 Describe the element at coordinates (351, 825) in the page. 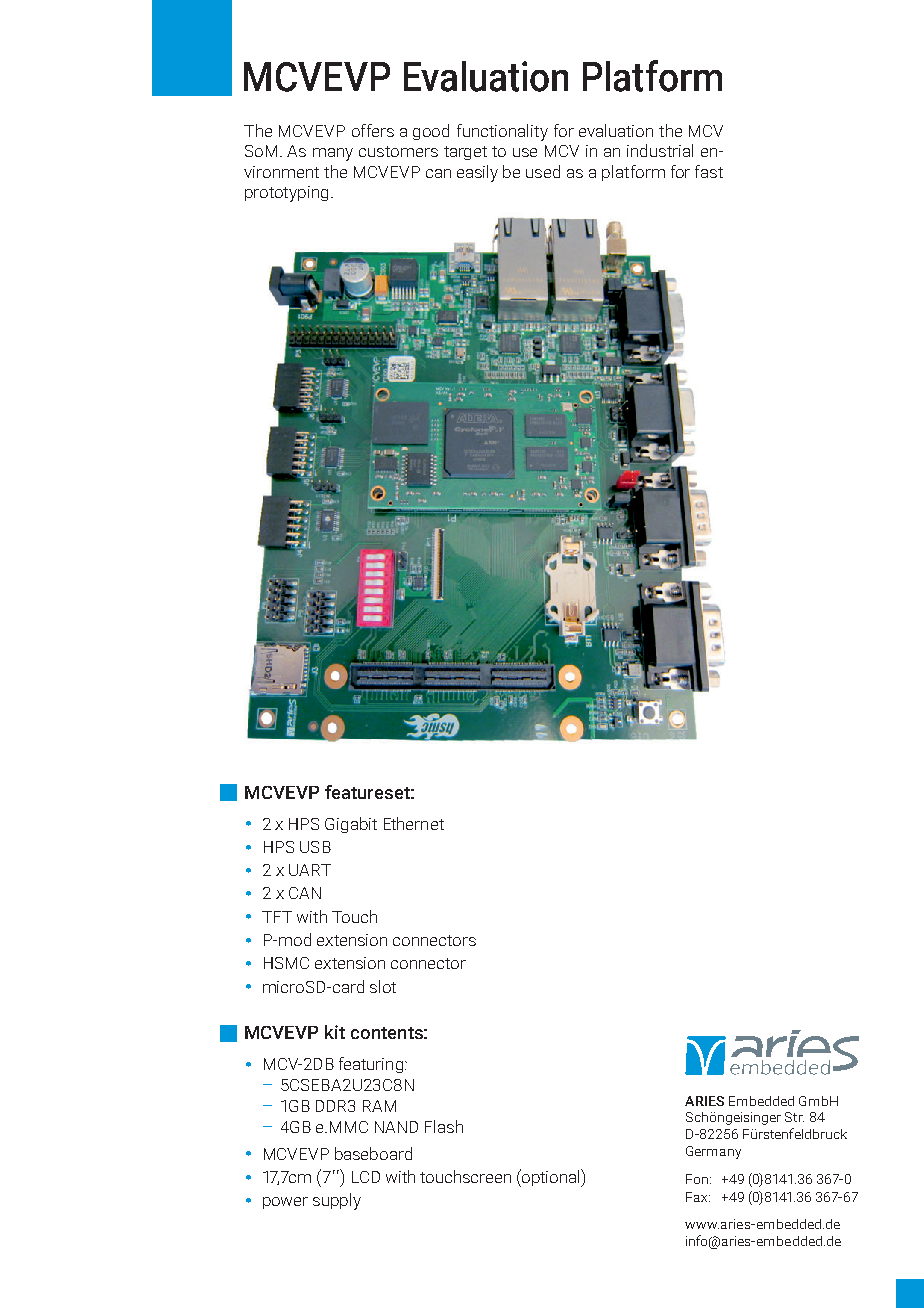

I see `Gigabit` at that location.
